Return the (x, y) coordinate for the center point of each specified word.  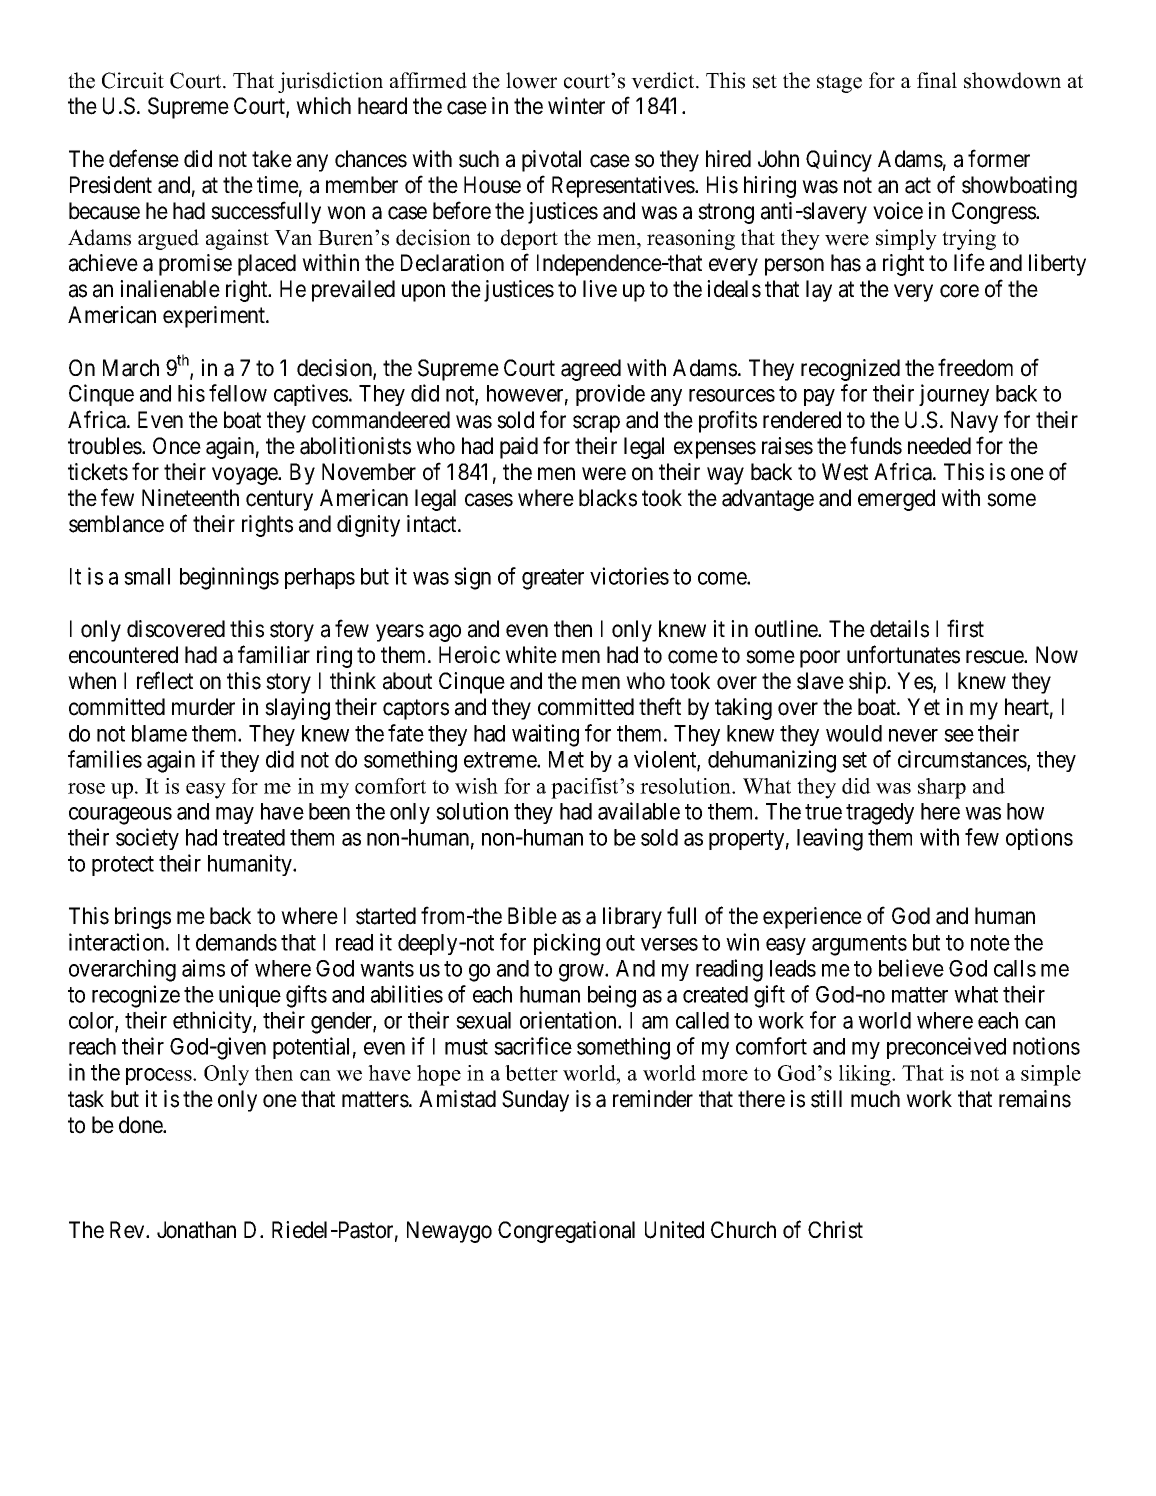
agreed (591, 370)
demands (236, 942)
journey (954, 395)
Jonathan (196, 1230)
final (937, 80)
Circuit (133, 80)
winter (576, 106)
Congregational (566, 1232)
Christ (835, 1230)
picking (567, 944)
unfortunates (903, 654)
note (990, 943)
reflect (165, 680)
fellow (238, 393)
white (531, 655)
